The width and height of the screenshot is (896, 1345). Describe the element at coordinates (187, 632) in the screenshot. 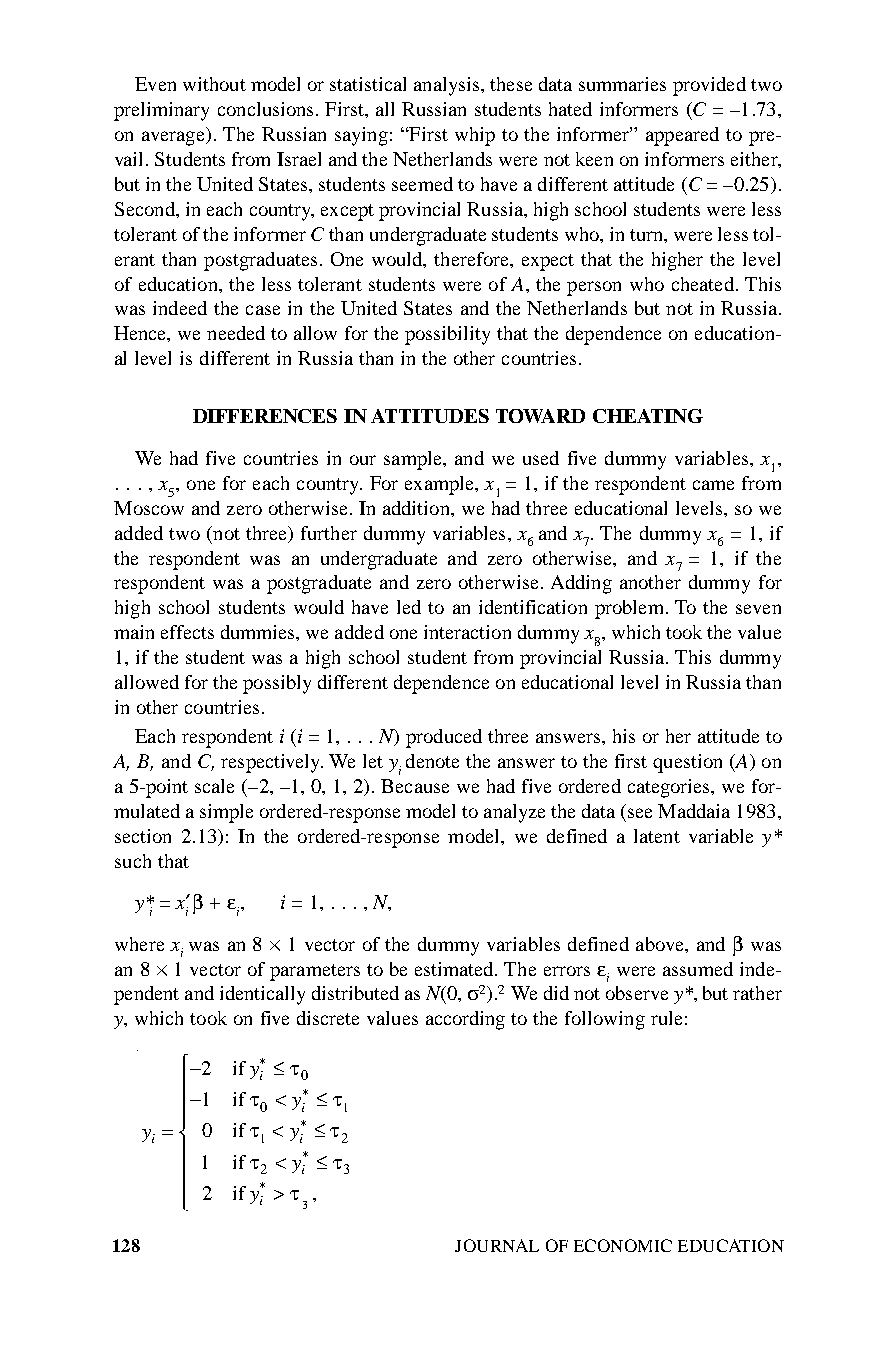

I see `effects` at that location.
